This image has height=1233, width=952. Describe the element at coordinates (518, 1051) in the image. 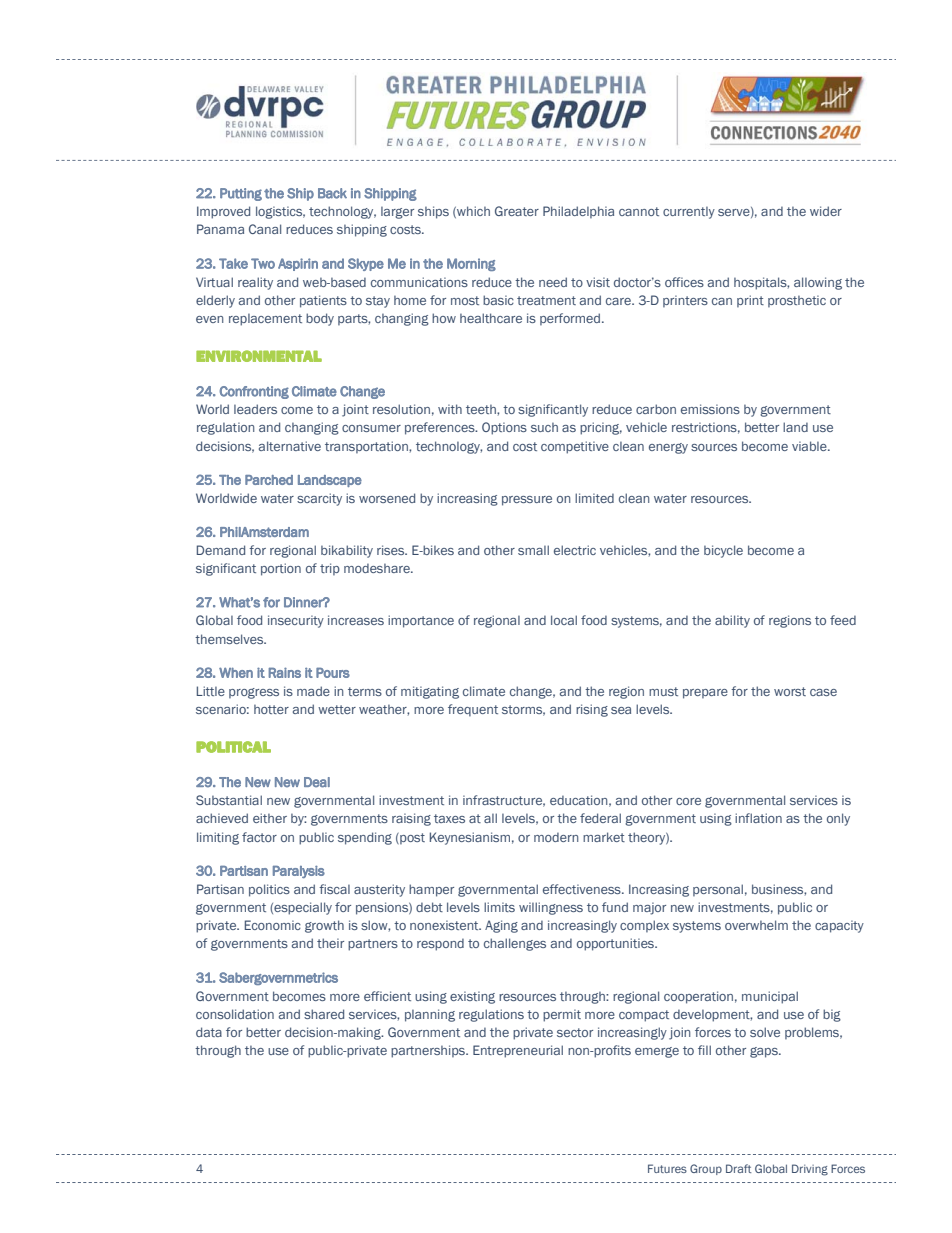

I see `Entrepreneurial` at that location.
